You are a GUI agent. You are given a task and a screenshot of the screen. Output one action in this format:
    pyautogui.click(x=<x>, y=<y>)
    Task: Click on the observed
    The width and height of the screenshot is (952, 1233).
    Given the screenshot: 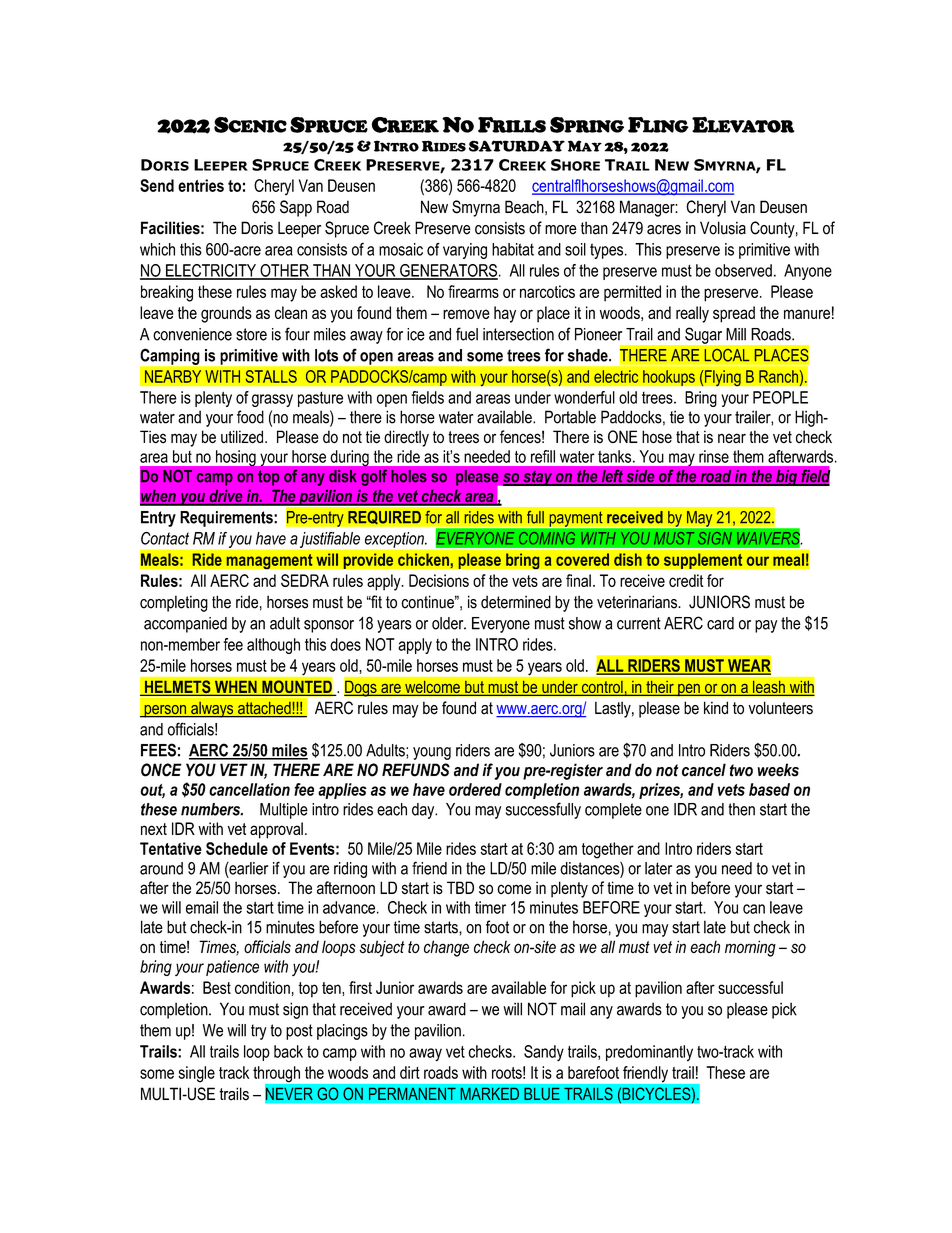 What is the action you would take?
    pyautogui.click(x=743, y=270)
